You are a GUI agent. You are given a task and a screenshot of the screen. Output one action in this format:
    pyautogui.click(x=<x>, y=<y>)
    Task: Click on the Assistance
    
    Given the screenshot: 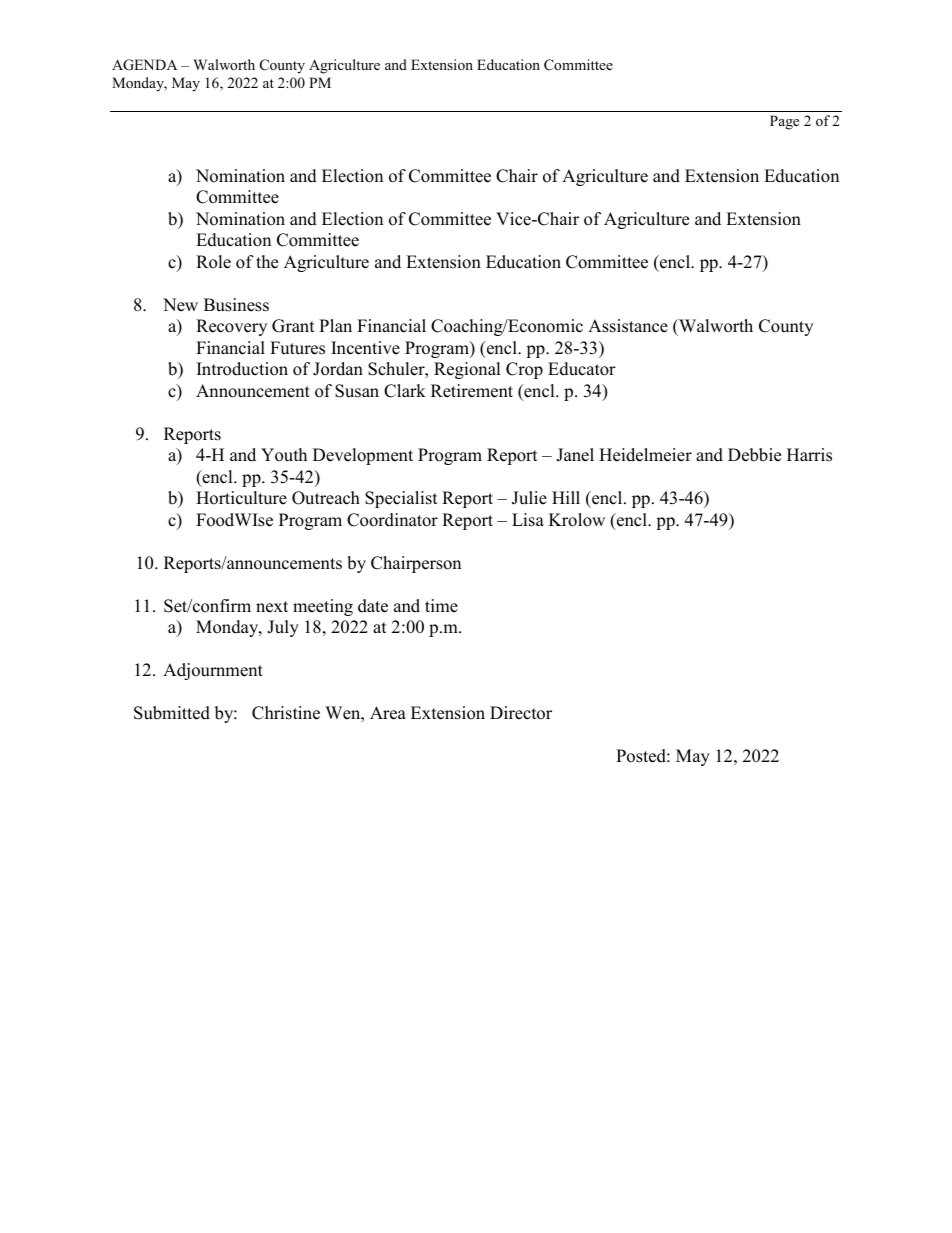 What is the action you would take?
    pyautogui.click(x=628, y=326)
